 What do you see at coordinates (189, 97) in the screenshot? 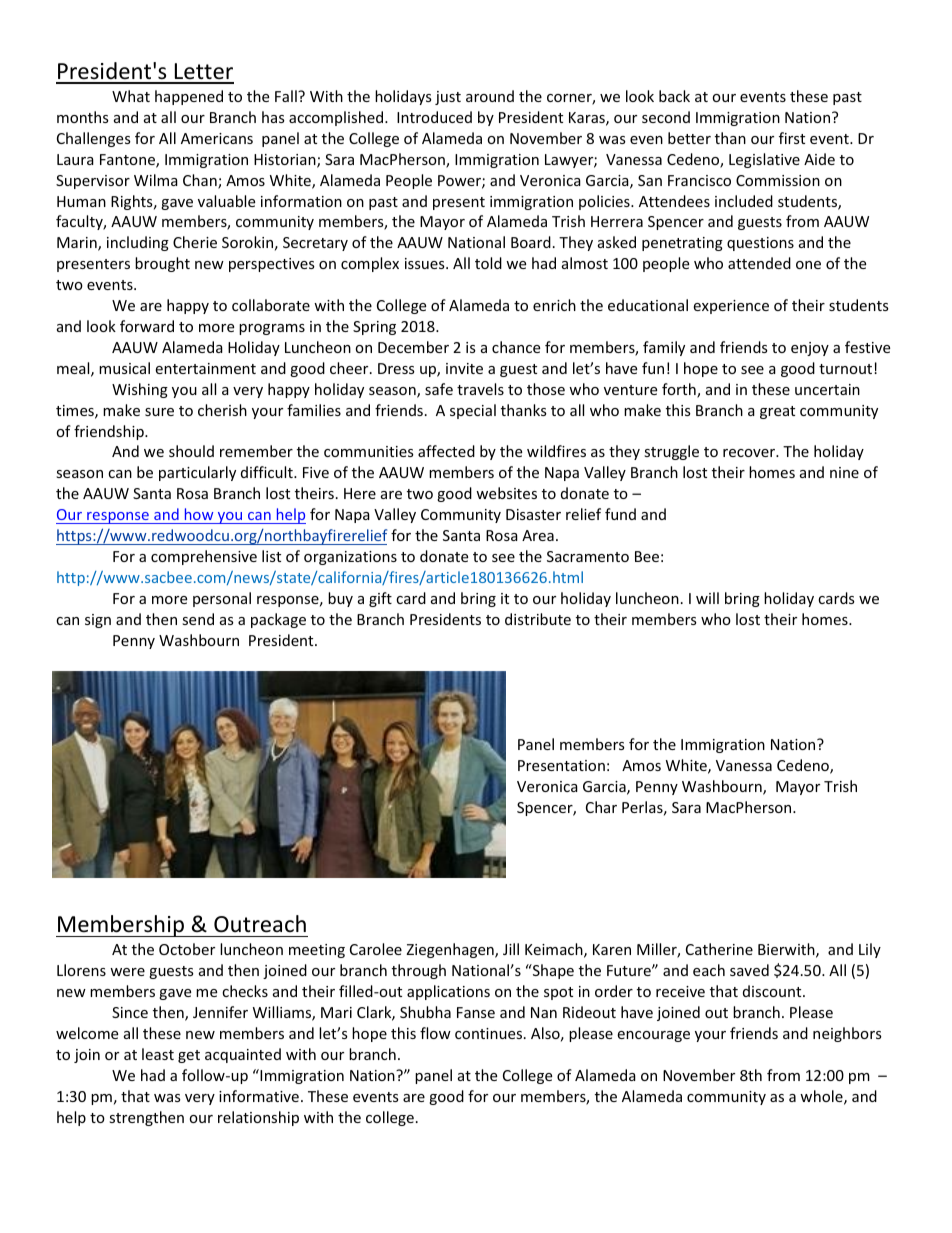
I see `happened` at bounding box center [189, 97].
